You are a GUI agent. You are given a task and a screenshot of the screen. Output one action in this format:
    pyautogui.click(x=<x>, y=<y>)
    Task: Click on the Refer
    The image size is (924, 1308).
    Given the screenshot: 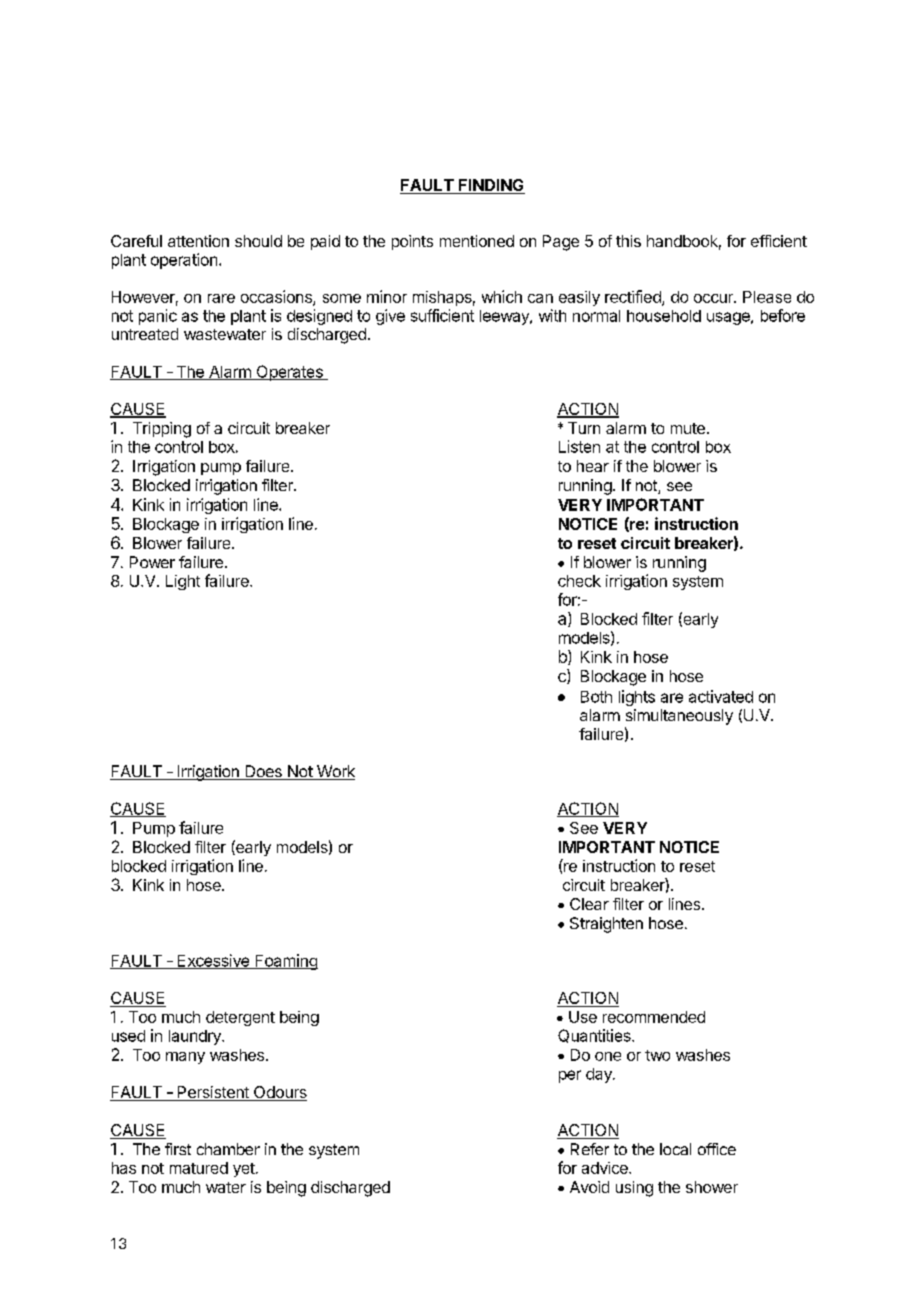 What is the action you would take?
    pyautogui.click(x=590, y=1149)
